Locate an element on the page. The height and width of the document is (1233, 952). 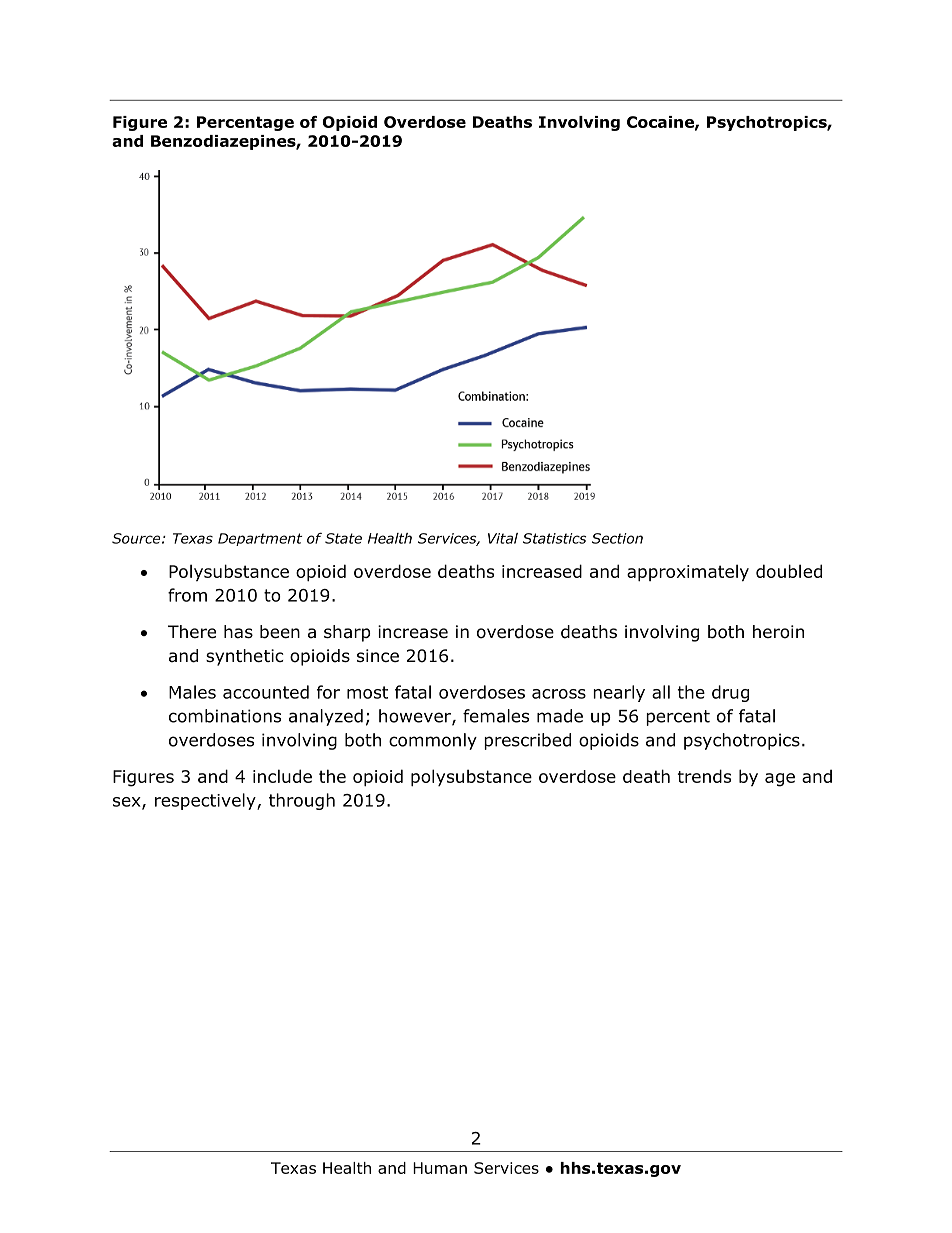
combinations is located at coordinates (225, 716).
